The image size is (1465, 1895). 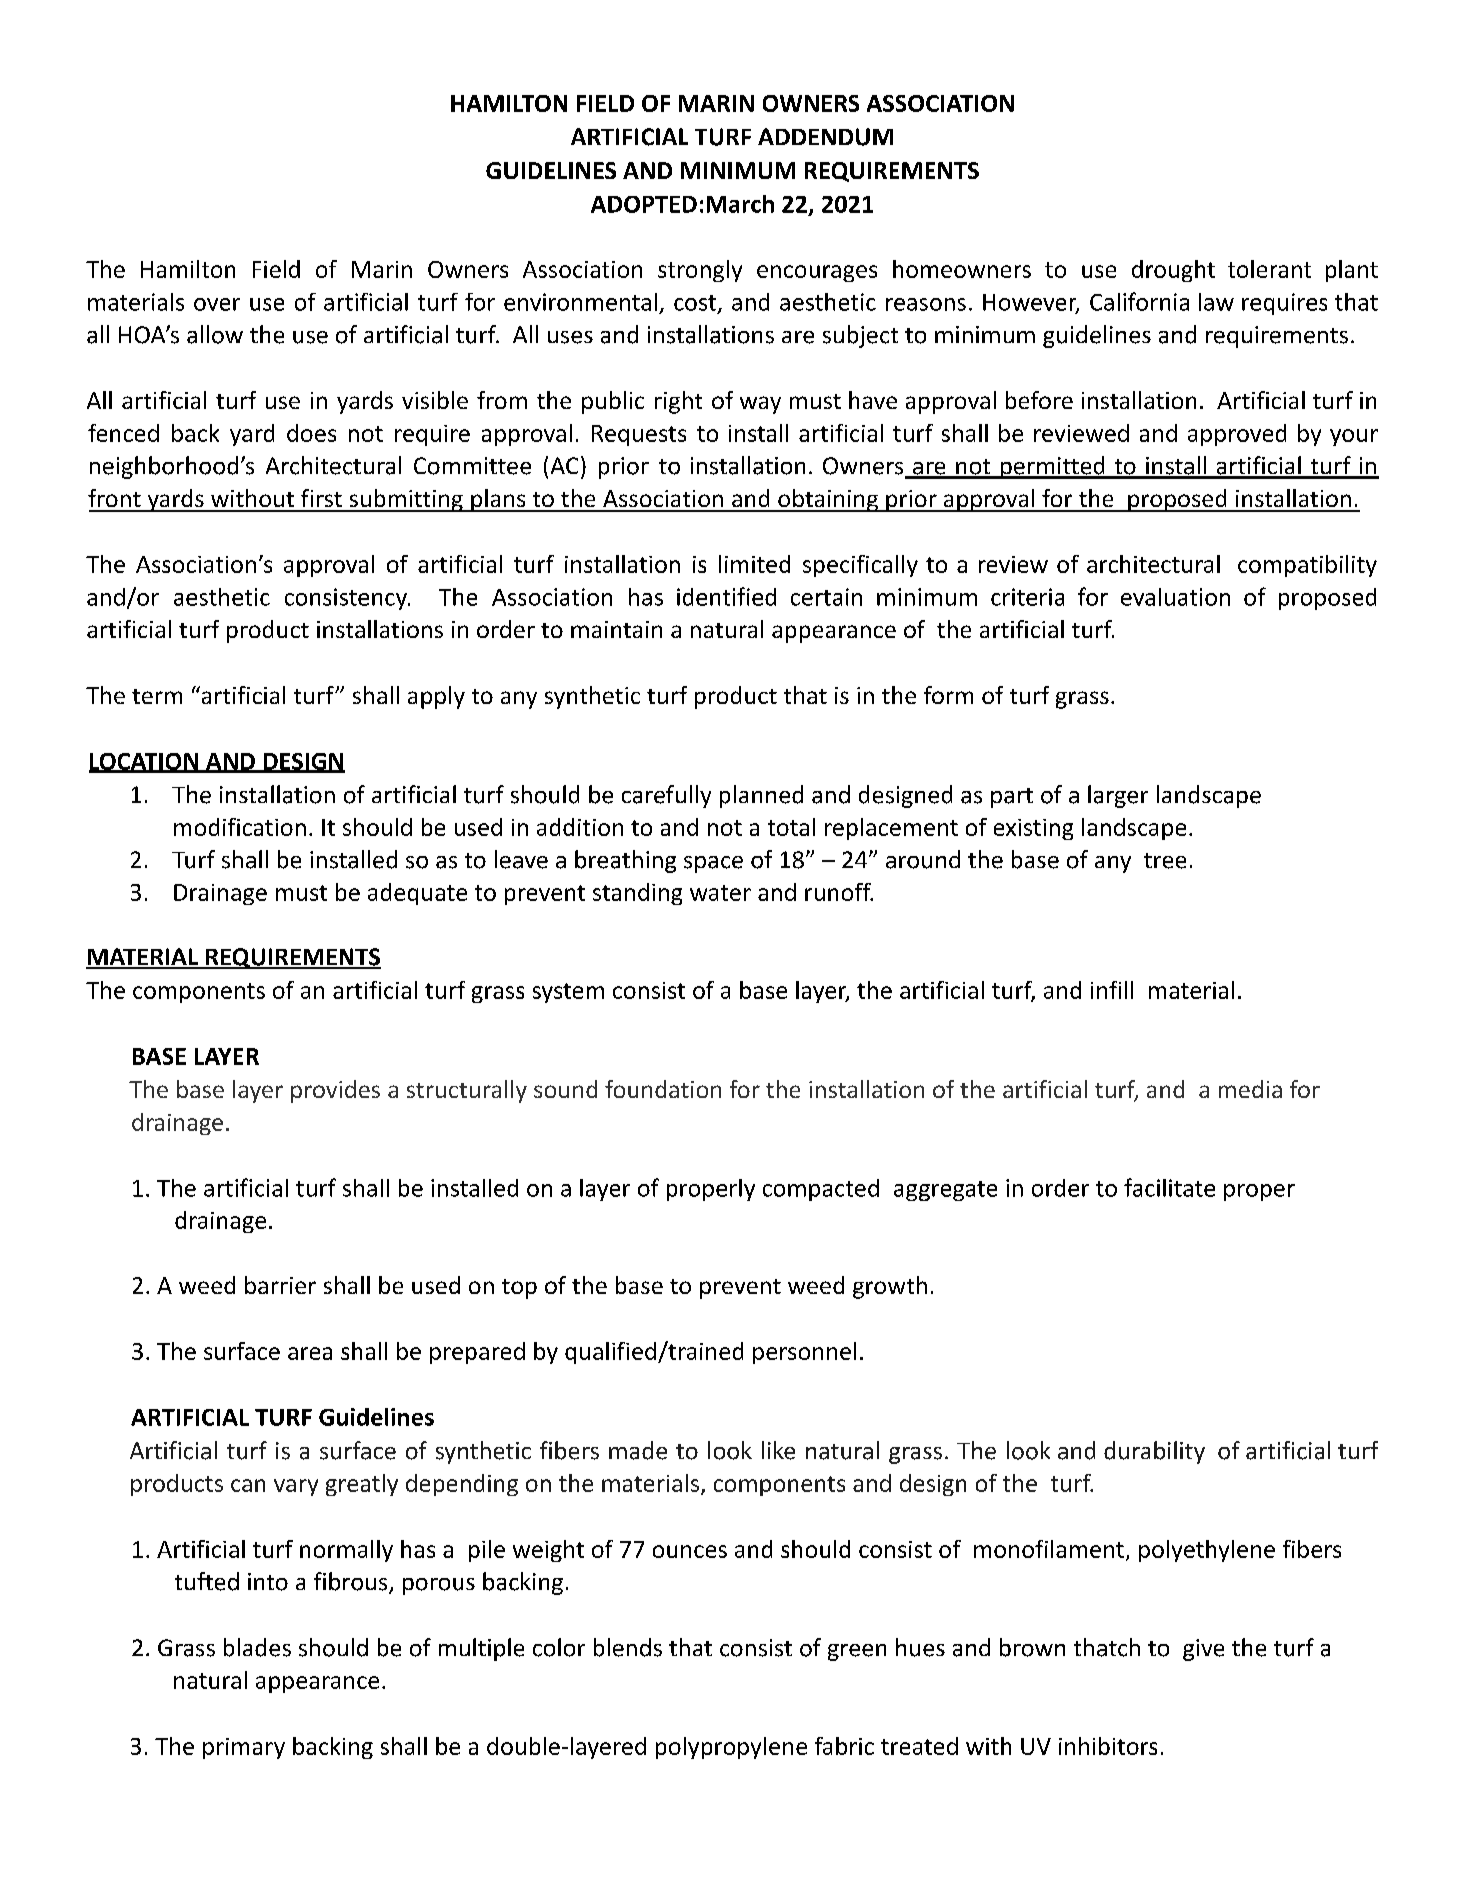 I want to click on over, so click(x=217, y=304).
